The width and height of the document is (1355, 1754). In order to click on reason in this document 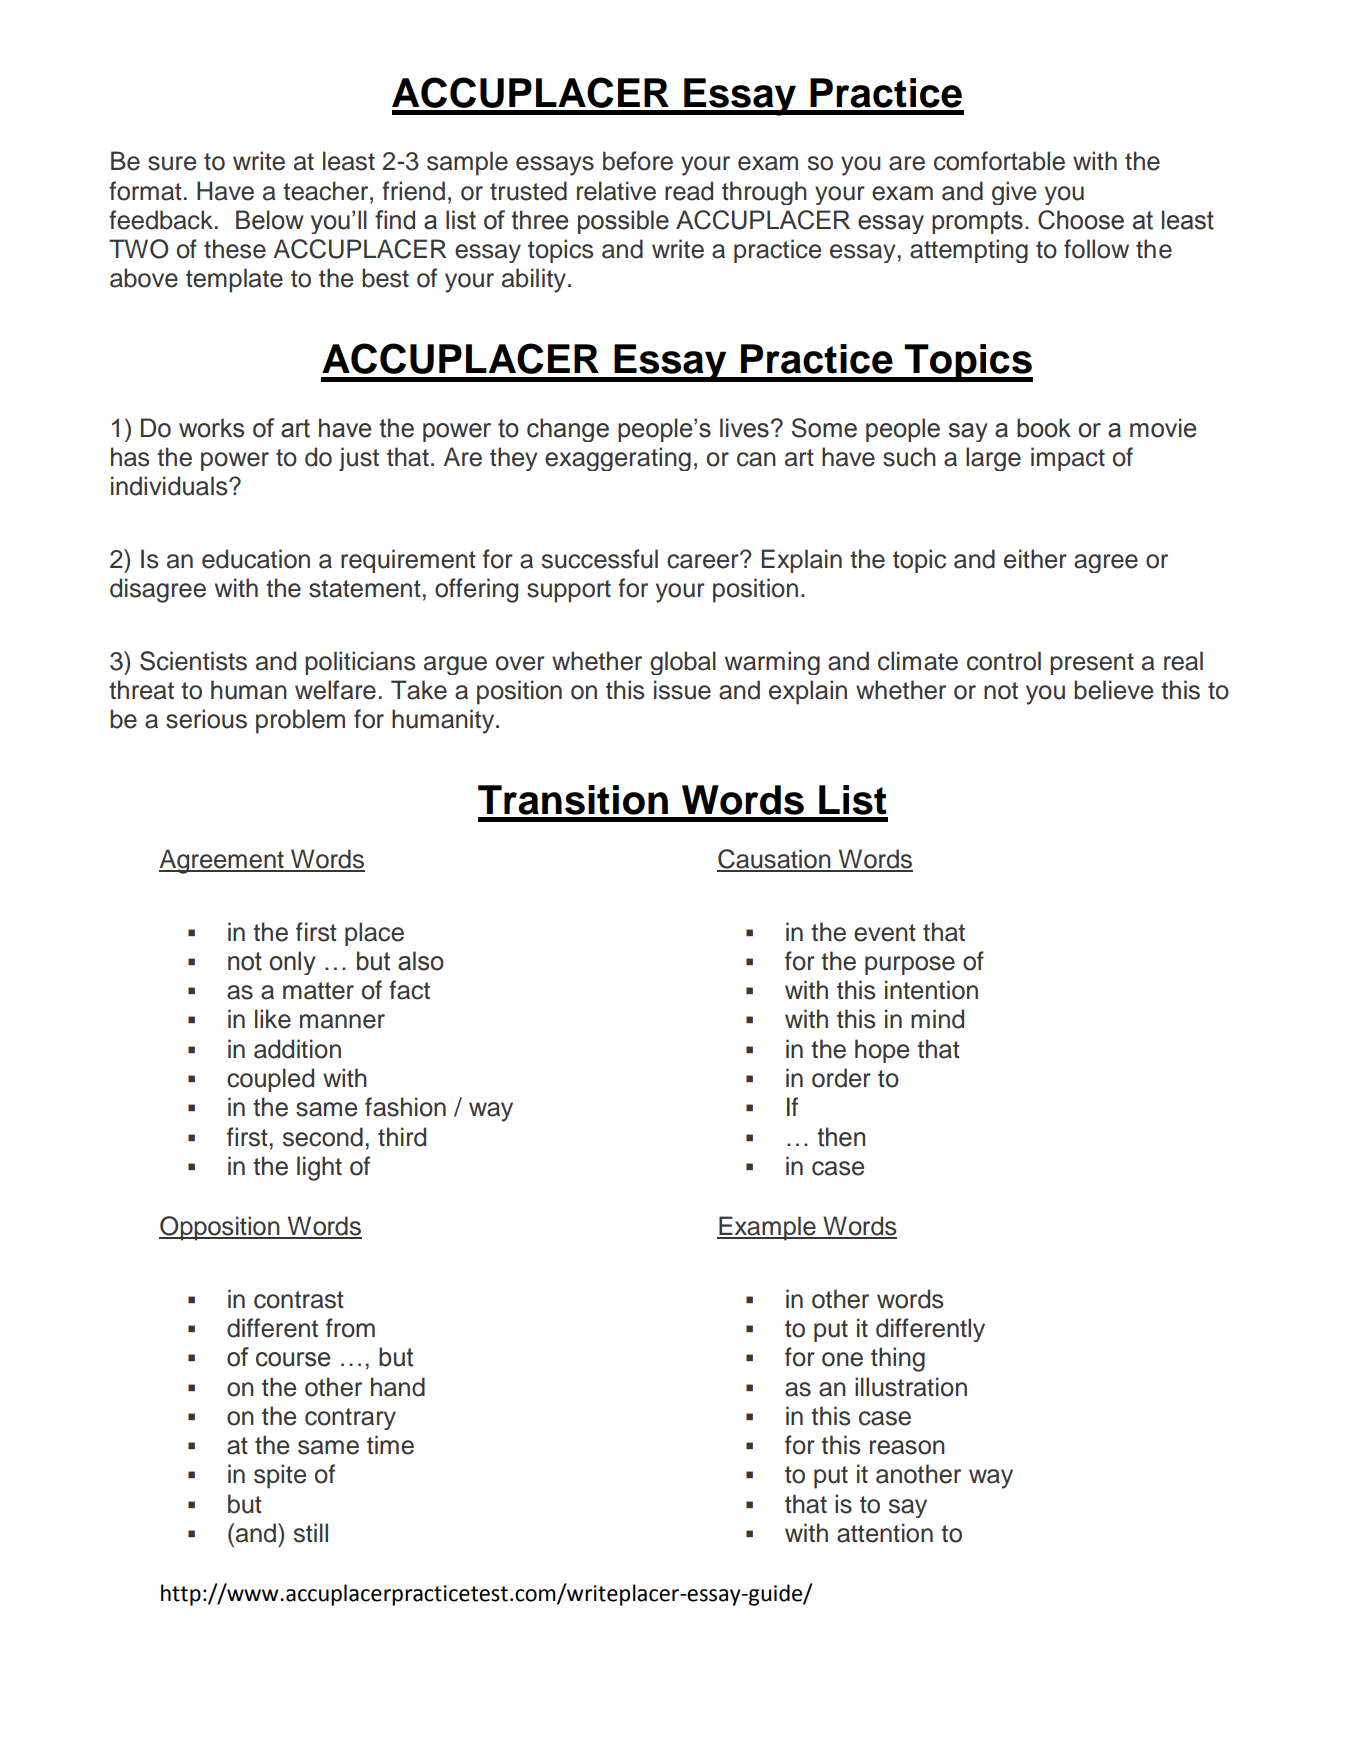, I will do `click(907, 1447)`.
